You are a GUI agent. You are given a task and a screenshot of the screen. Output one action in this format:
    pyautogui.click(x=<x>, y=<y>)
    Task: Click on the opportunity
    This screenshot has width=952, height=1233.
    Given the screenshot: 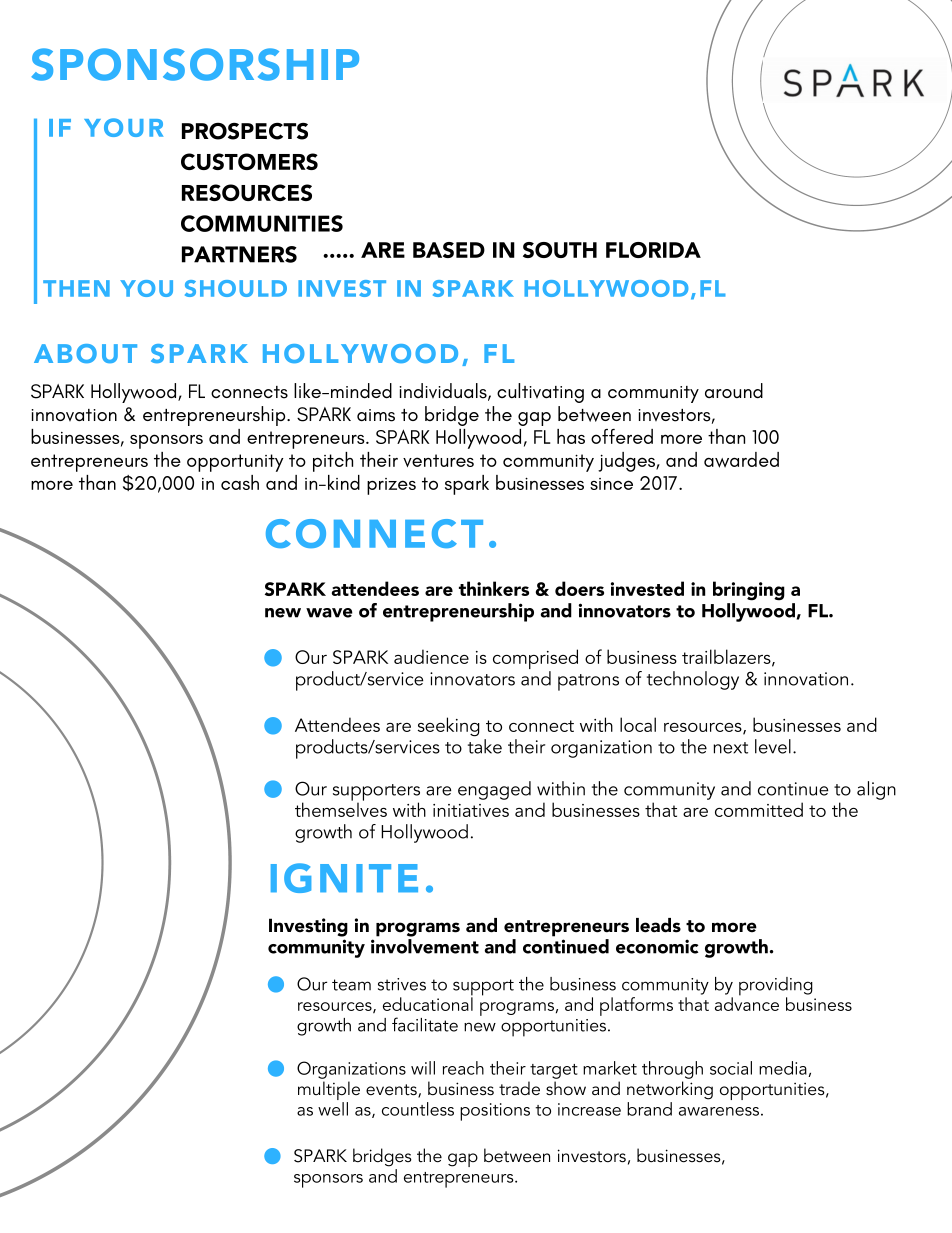 What is the action you would take?
    pyautogui.click(x=235, y=463)
